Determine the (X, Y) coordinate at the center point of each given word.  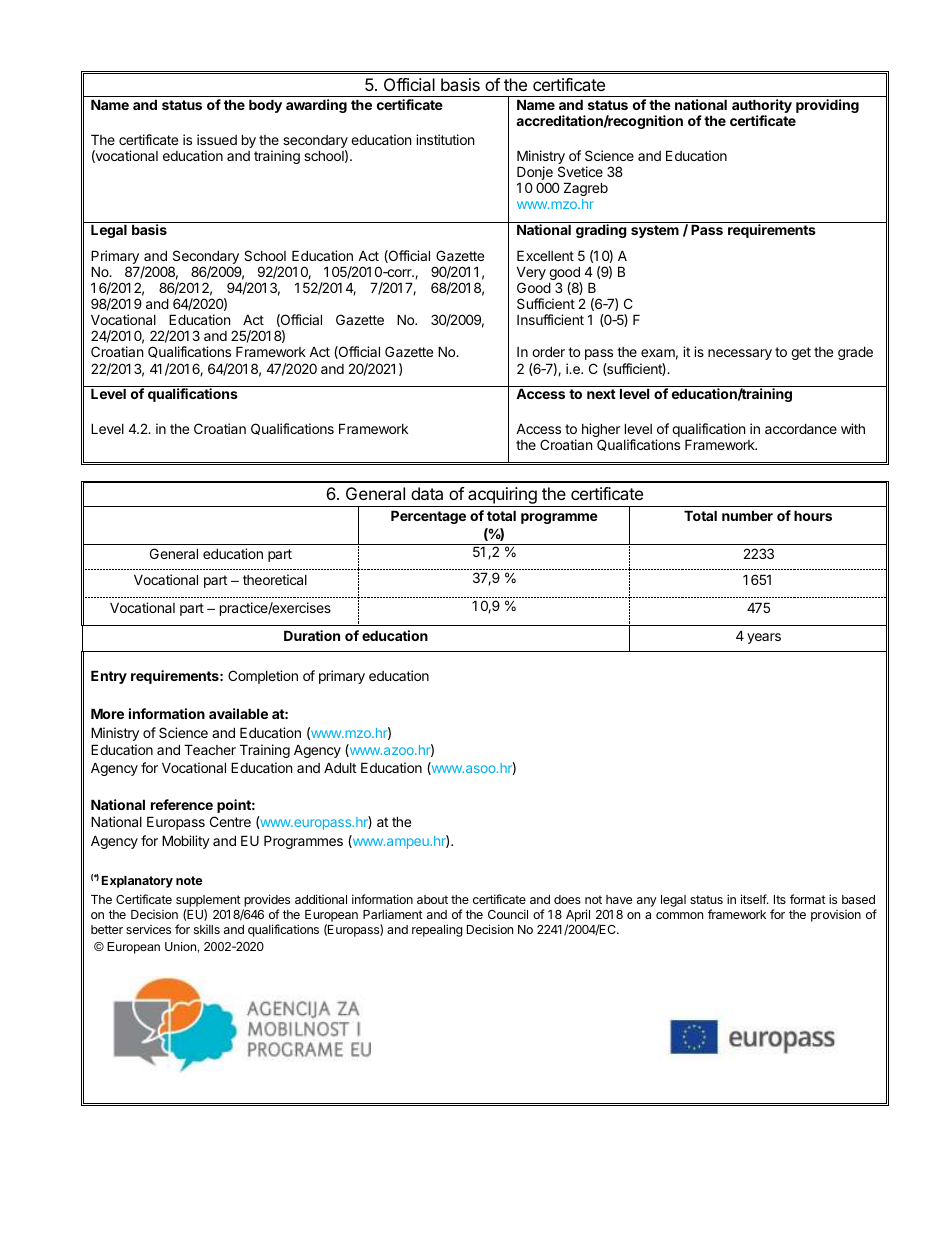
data (427, 493)
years (764, 638)
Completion (263, 677)
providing (827, 106)
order (548, 351)
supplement (208, 901)
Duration (312, 635)
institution (445, 139)
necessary (740, 354)
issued (217, 139)
